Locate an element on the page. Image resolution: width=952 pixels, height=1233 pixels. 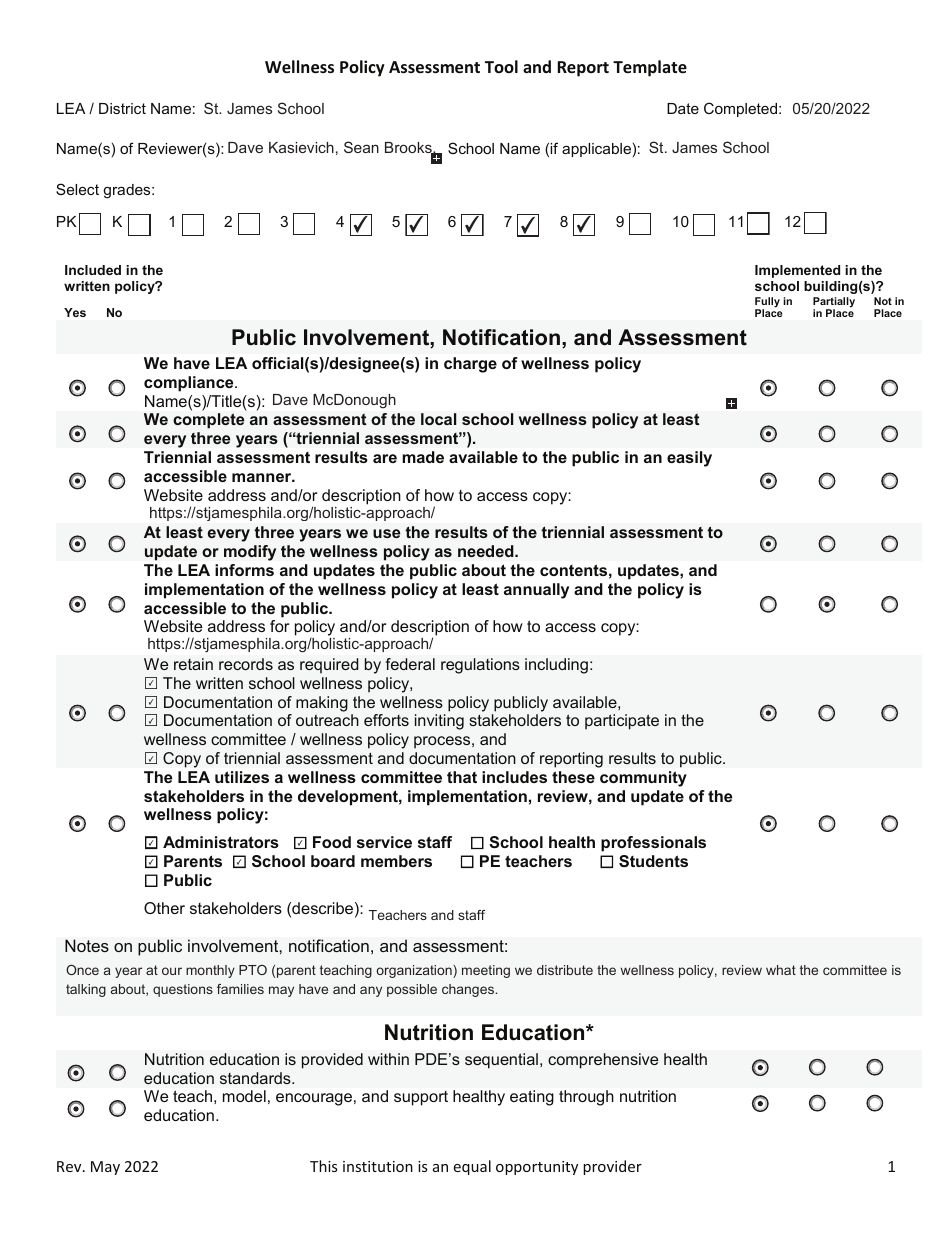
Template is located at coordinates (650, 68).
